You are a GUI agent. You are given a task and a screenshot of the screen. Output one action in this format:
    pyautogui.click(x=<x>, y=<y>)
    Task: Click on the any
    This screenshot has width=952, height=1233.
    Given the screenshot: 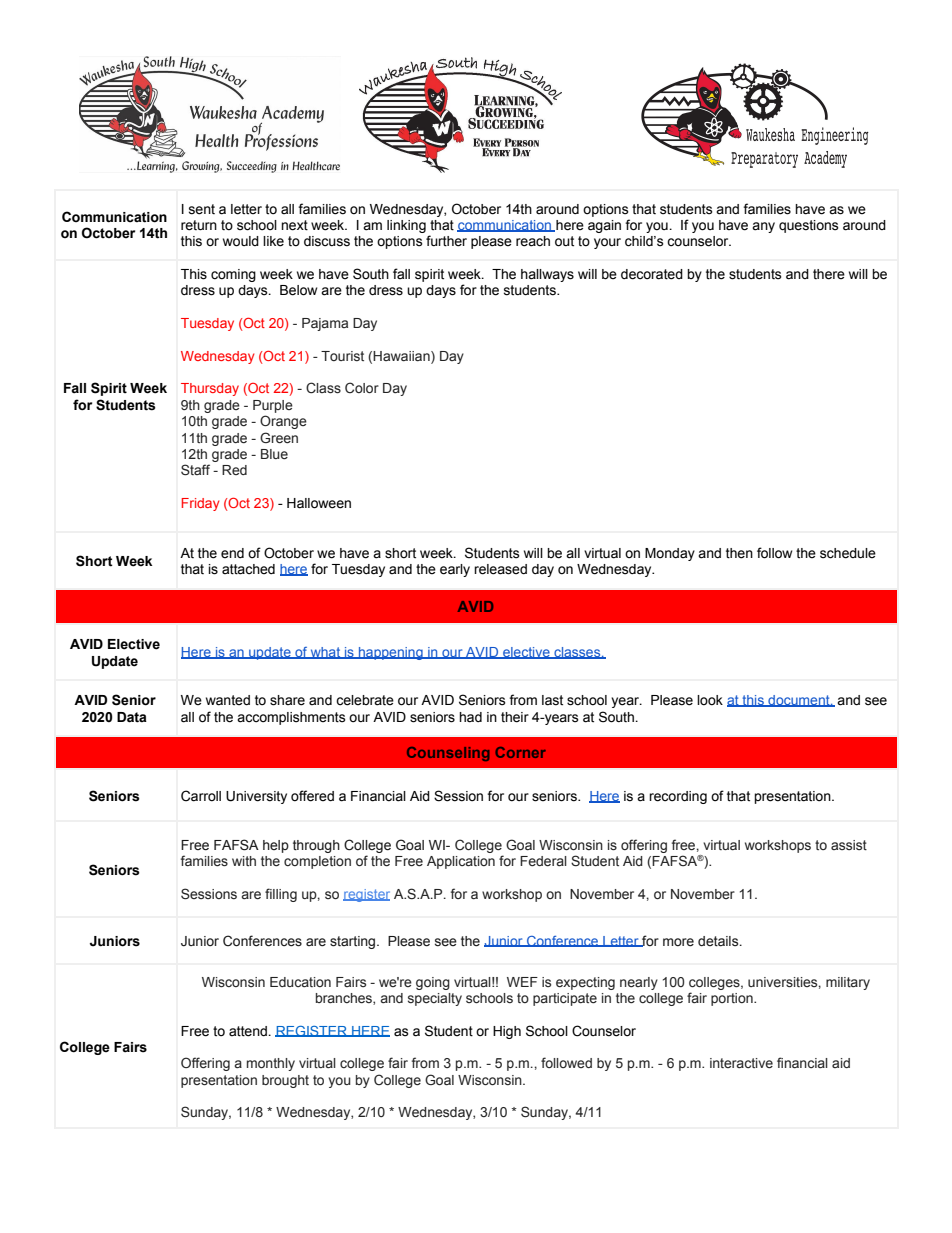 What is the action you would take?
    pyautogui.click(x=763, y=227)
